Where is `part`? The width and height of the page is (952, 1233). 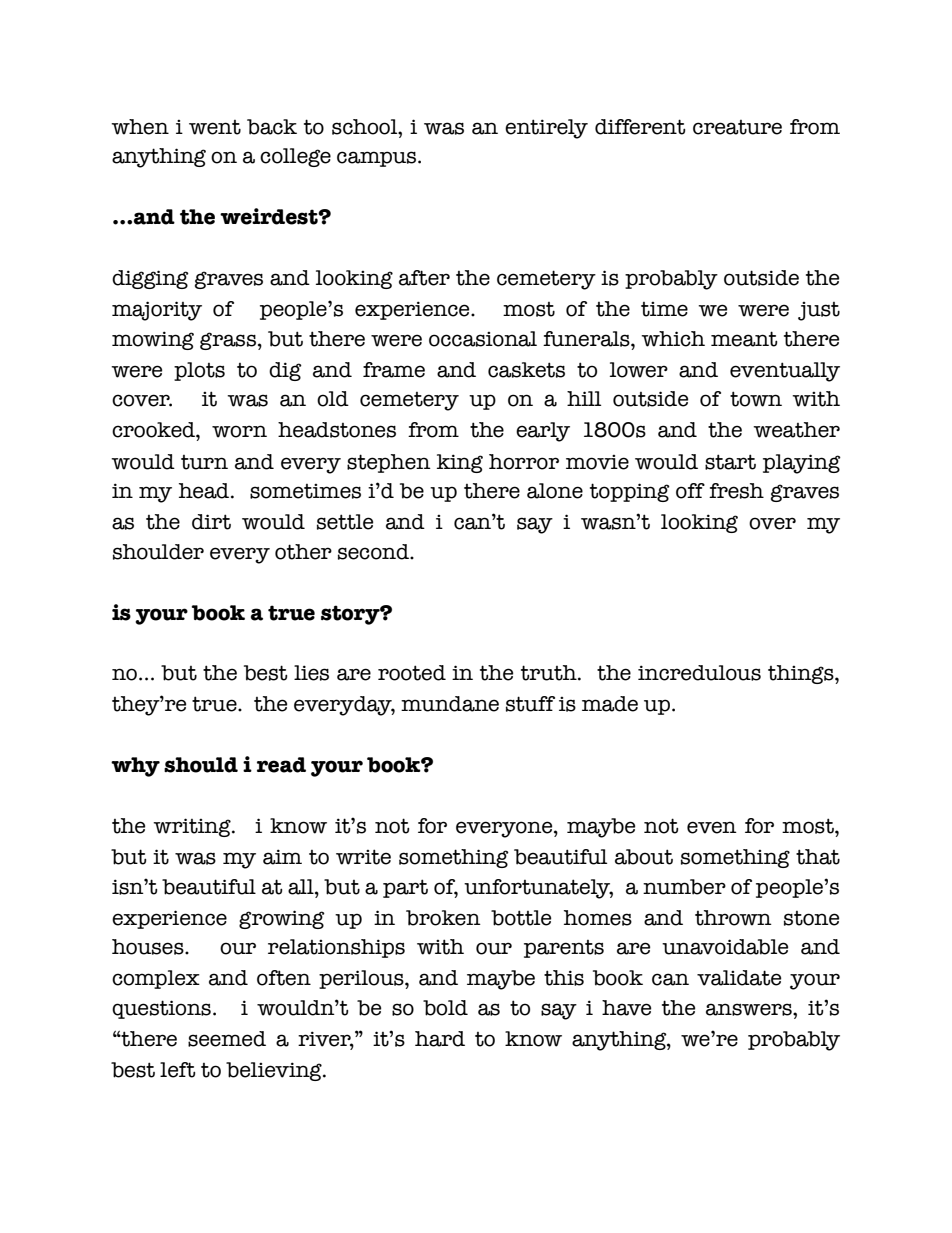
part is located at coordinates (405, 888).
